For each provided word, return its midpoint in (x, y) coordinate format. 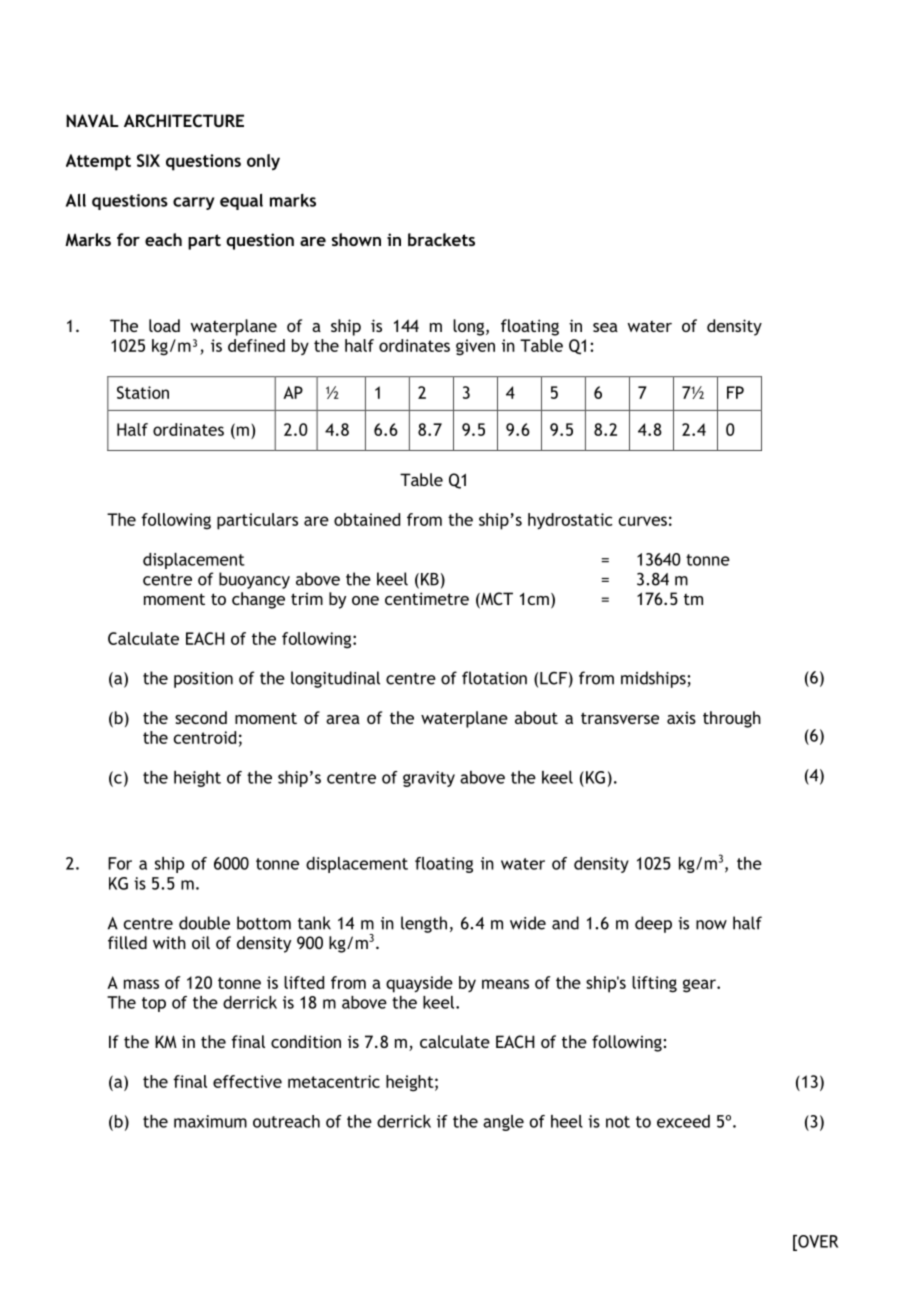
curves (643, 521)
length (424, 924)
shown (356, 239)
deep (653, 924)
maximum (210, 1121)
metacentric (334, 1081)
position (203, 680)
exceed (683, 1121)
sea (605, 327)
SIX (148, 160)
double (204, 923)
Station (143, 392)
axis (681, 718)
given (475, 347)
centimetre (427, 598)
